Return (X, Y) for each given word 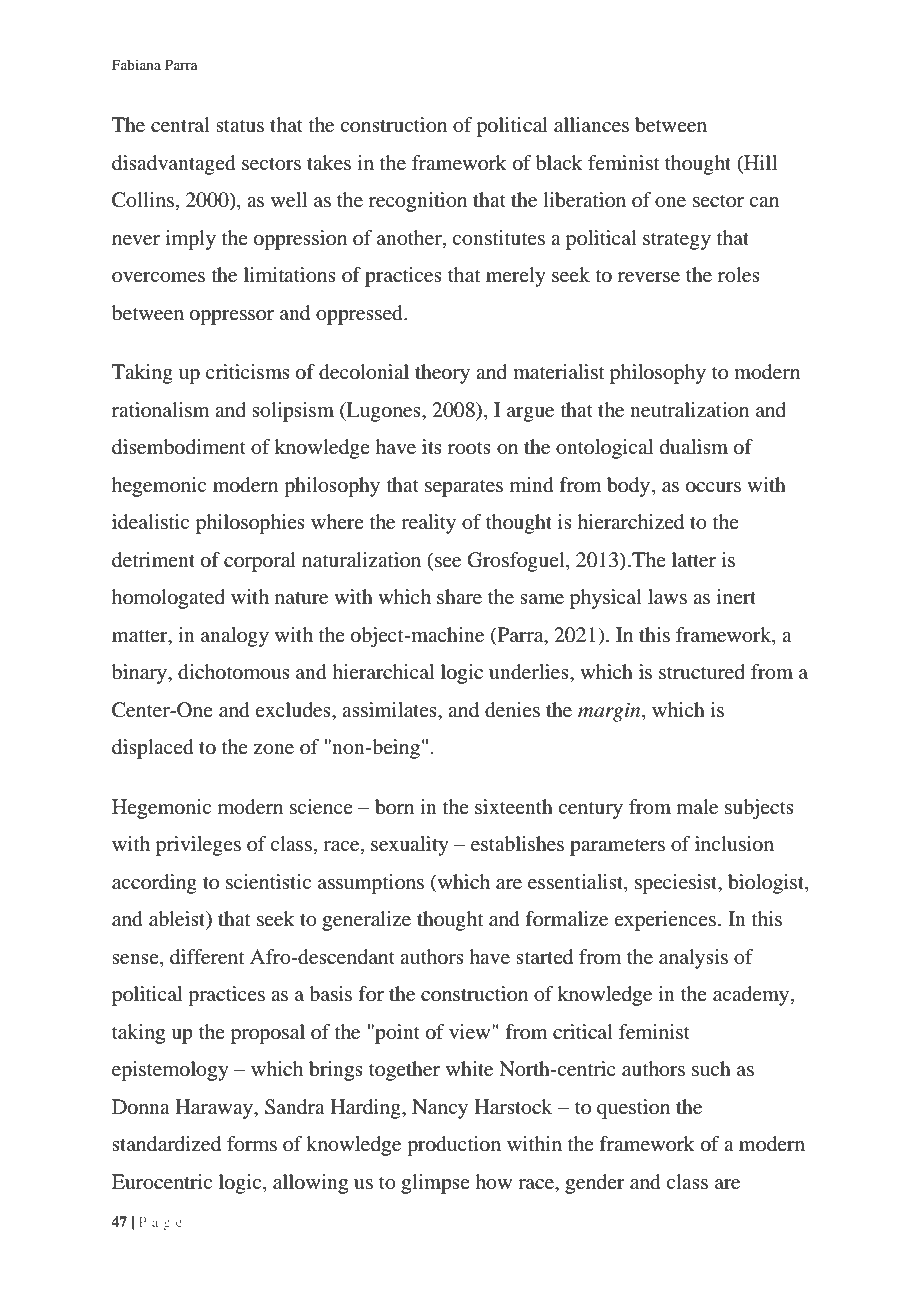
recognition (418, 202)
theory (442, 374)
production (454, 1146)
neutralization (689, 410)
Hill (759, 162)
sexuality (410, 846)
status (240, 126)
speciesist (677, 884)
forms (252, 1144)
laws (667, 597)
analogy (235, 637)
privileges (198, 846)
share (459, 597)
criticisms (248, 371)
